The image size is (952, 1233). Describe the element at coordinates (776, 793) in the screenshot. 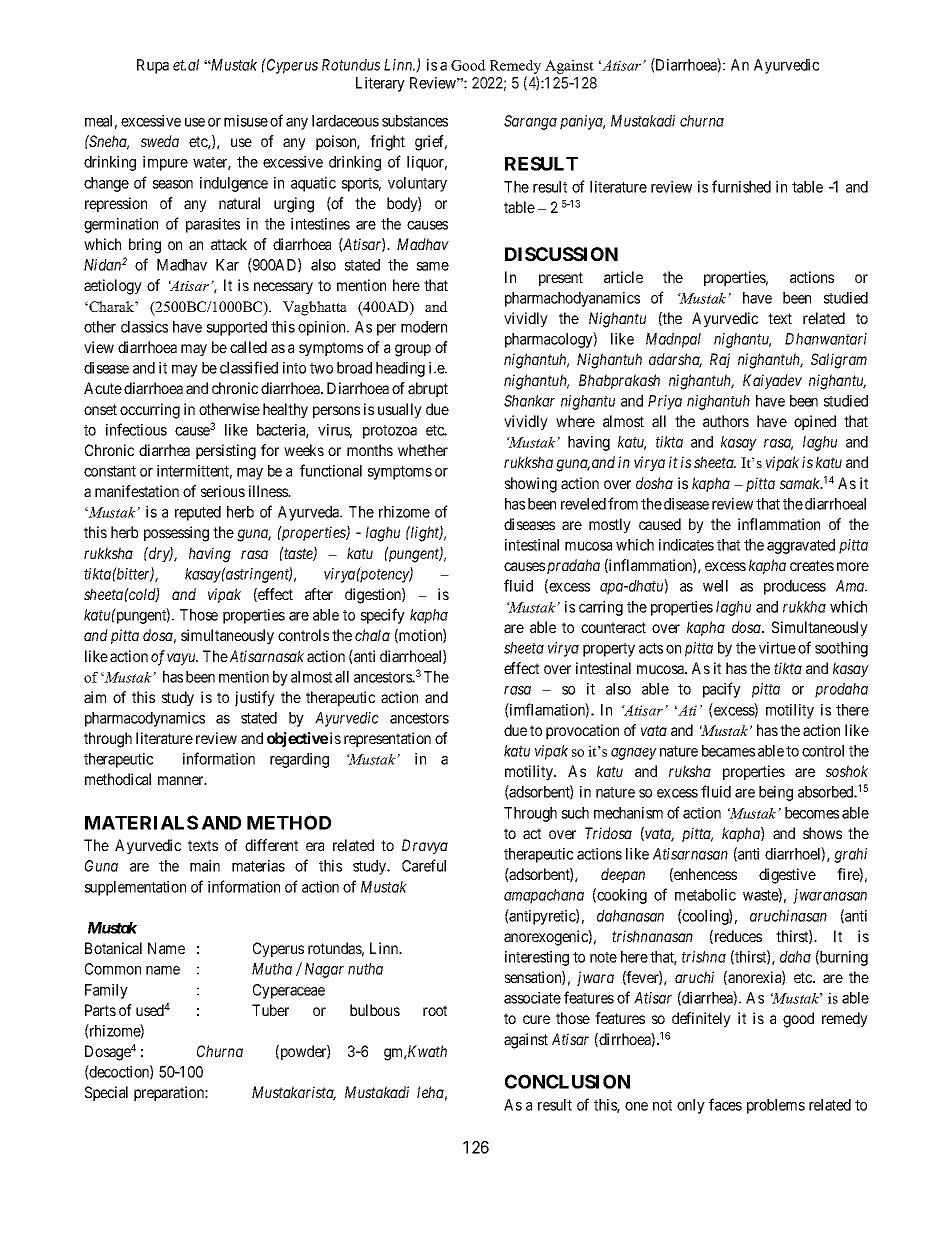

I see `being` at that location.
